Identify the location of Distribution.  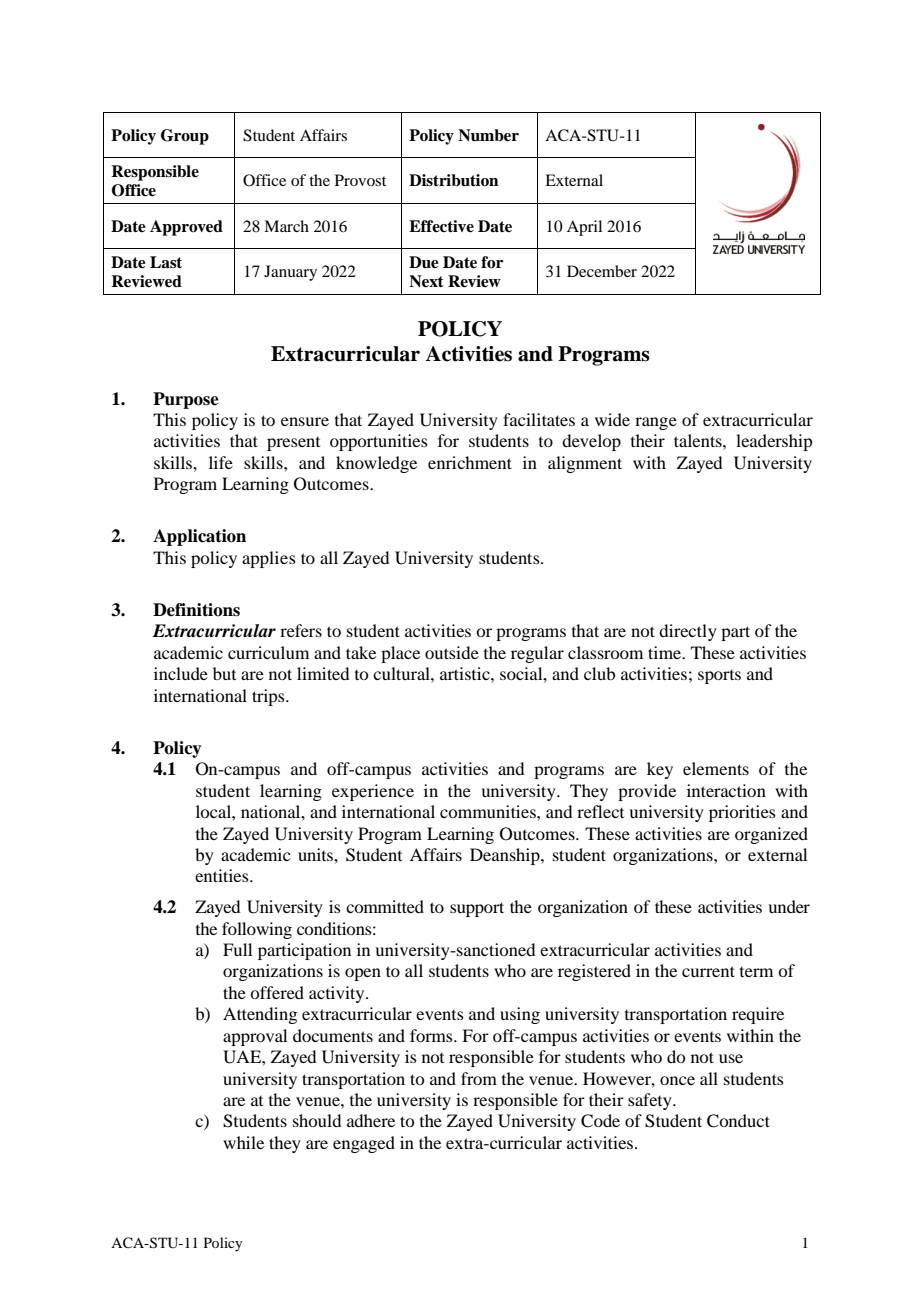
(454, 180).
